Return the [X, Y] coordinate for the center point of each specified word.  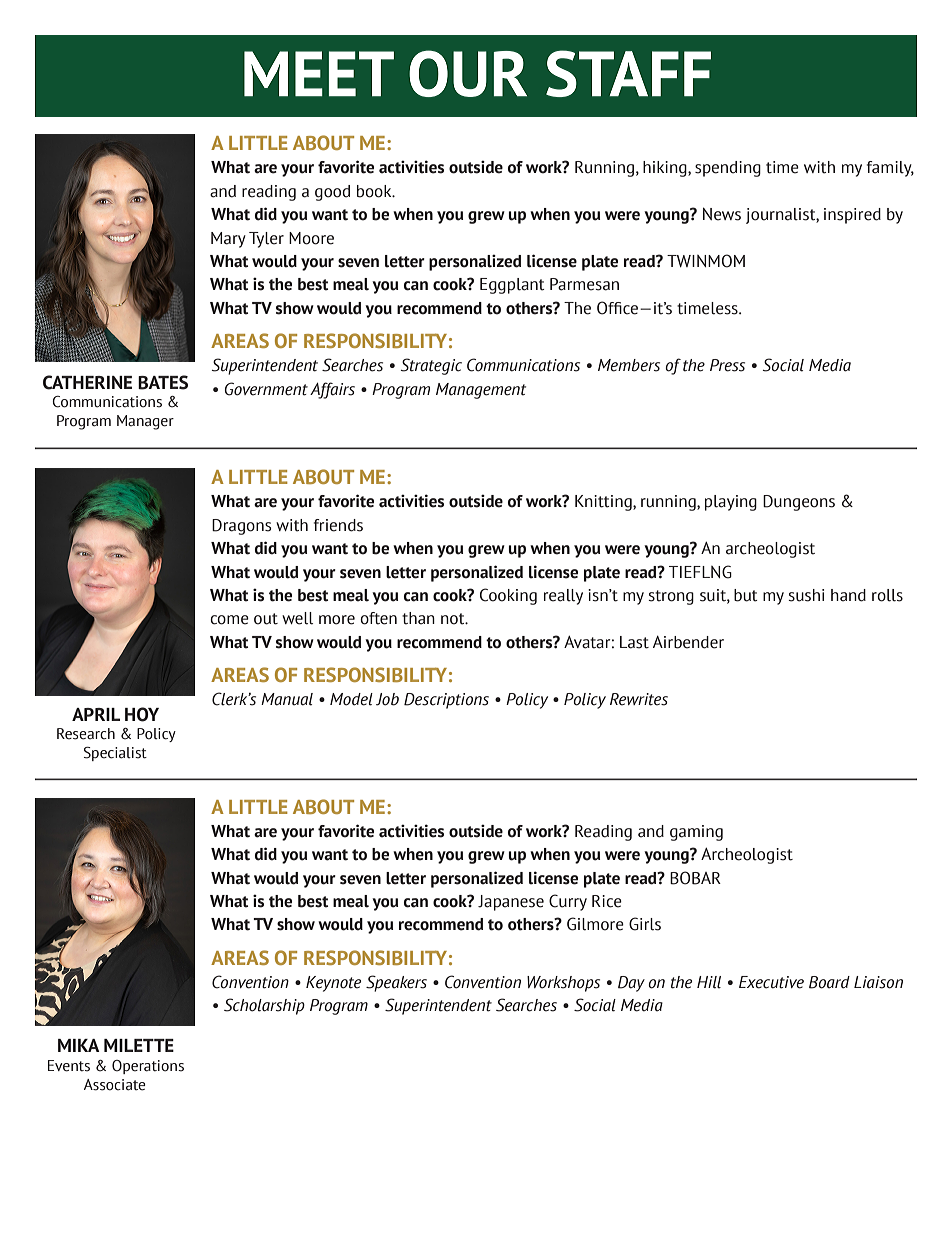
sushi [806, 595]
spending [728, 169]
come [229, 620]
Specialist [115, 754]
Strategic [431, 366]
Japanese [511, 903]
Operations [148, 1067]
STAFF [628, 73]
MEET [319, 73]
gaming [696, 833]
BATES [163, 382]
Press [727, 365]
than [418, 618]
